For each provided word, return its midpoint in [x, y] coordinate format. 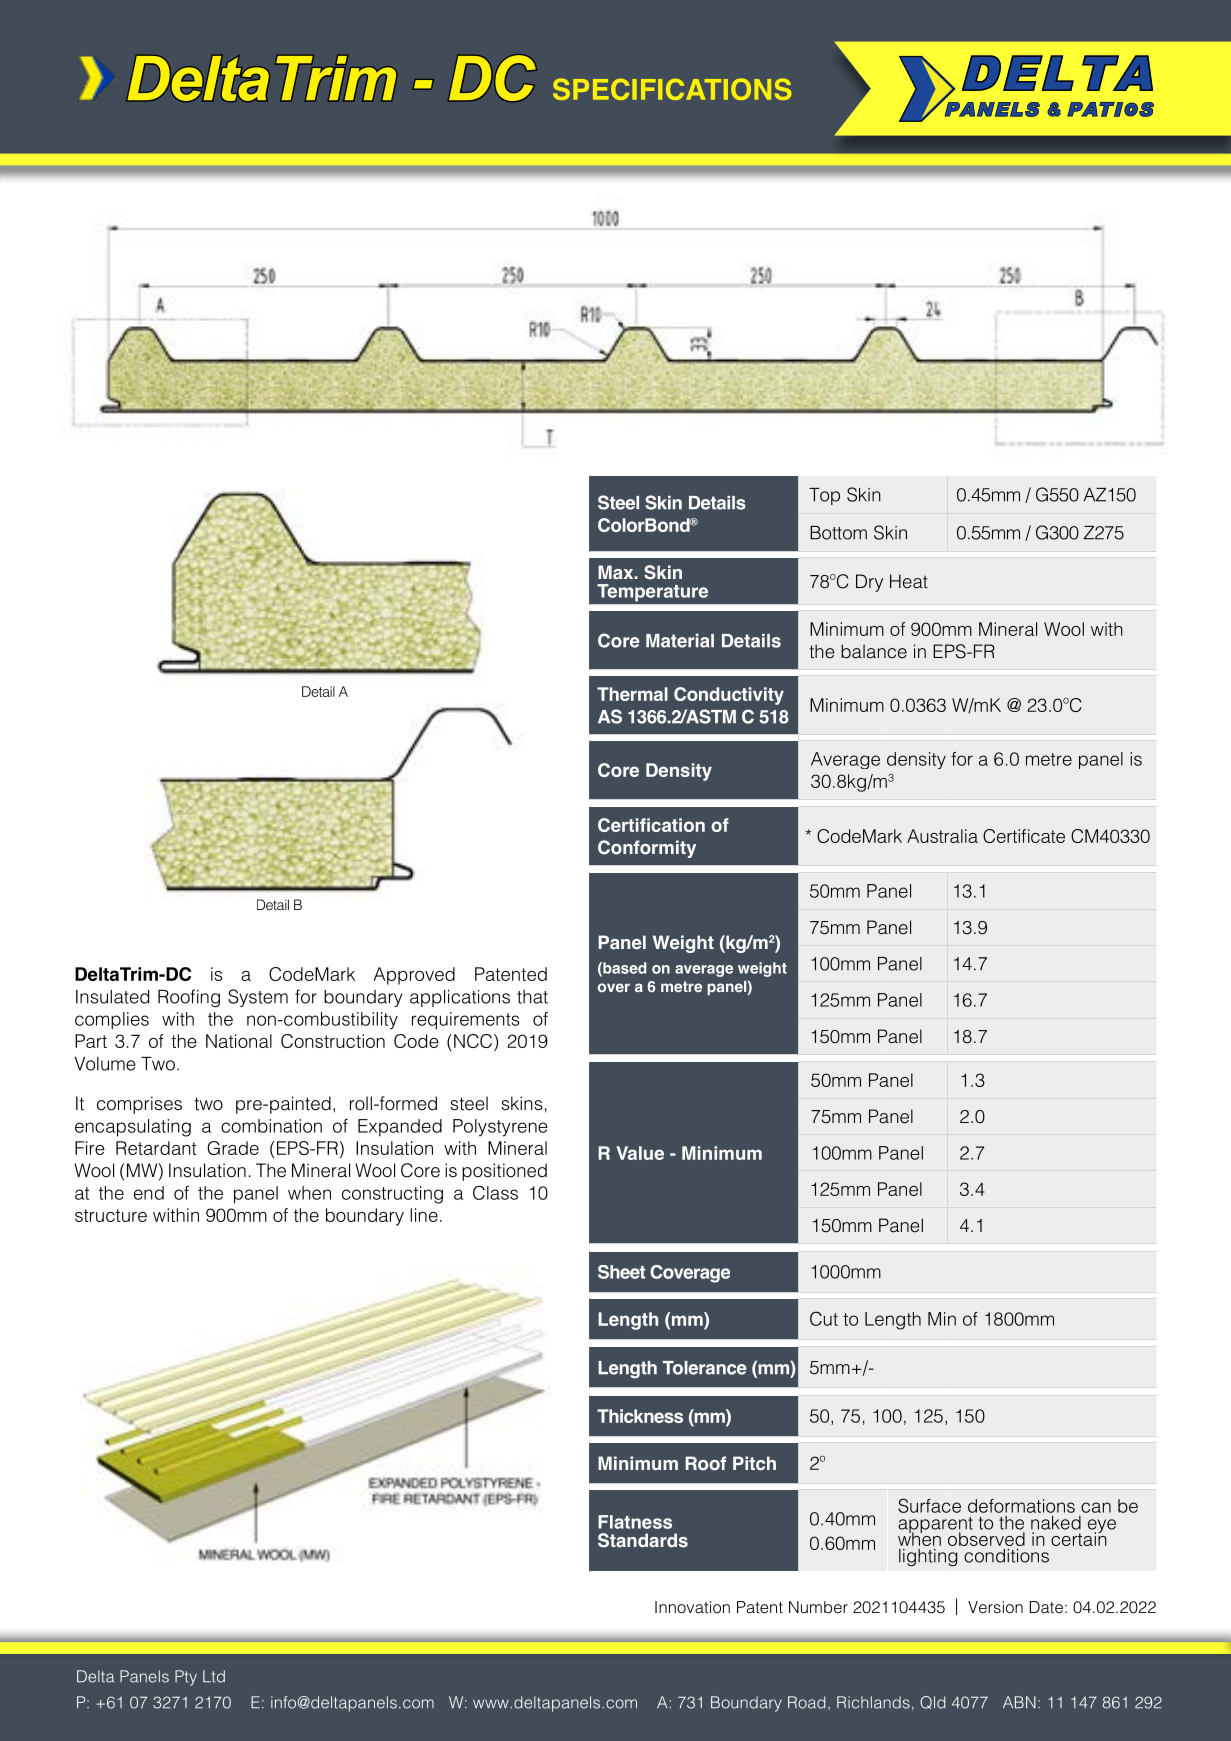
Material [680, 641]
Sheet [621, 1272]
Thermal [632, 694]
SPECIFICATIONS [672, 89]
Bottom [838, 533]
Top [824, 496]
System [258, 998]
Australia [942, 836]
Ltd [214, 1676]
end [149, 1193]
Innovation [692, 1607]
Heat [909, 581]
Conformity [647, 849]
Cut [824, 1318]
